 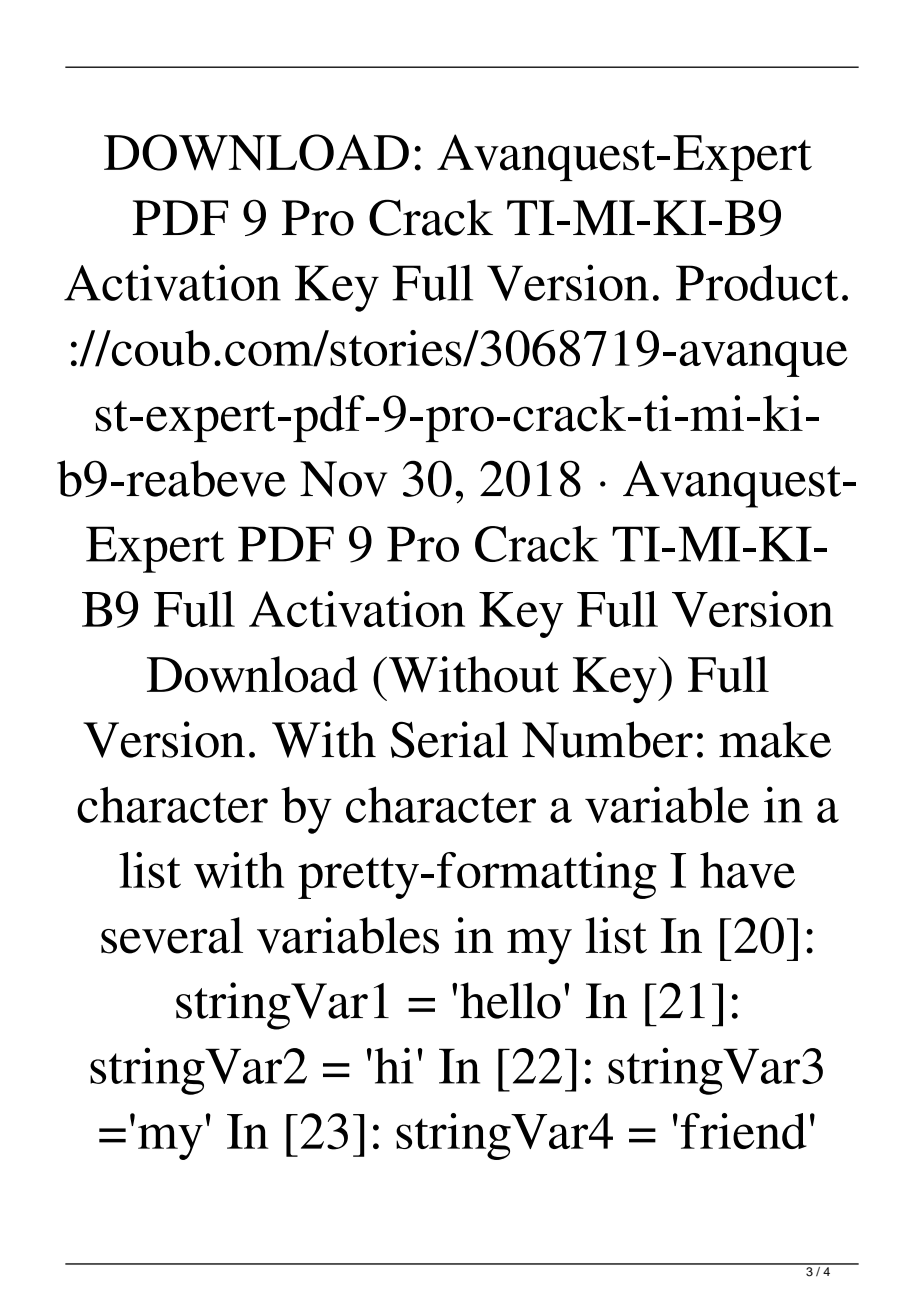 I want to click on Product, so click(x=757, y=282).
